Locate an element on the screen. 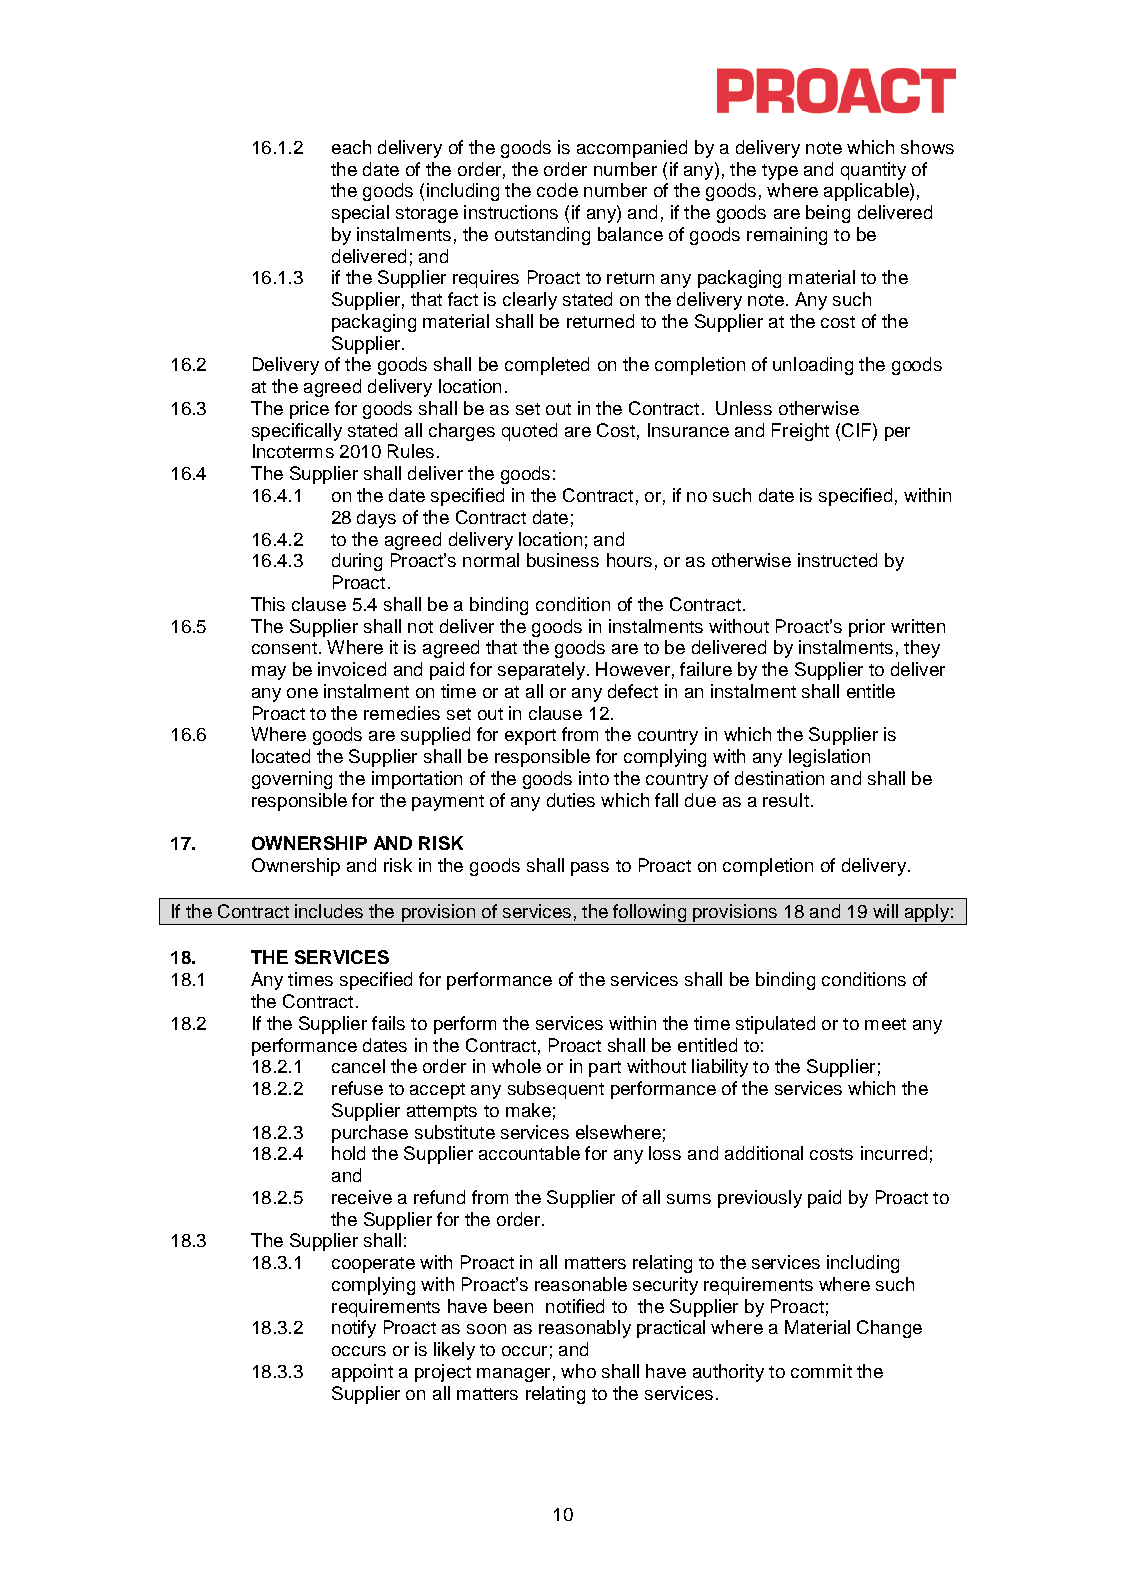 The image size is (1126, 1593). includes is located at coordinates (329, 911).
